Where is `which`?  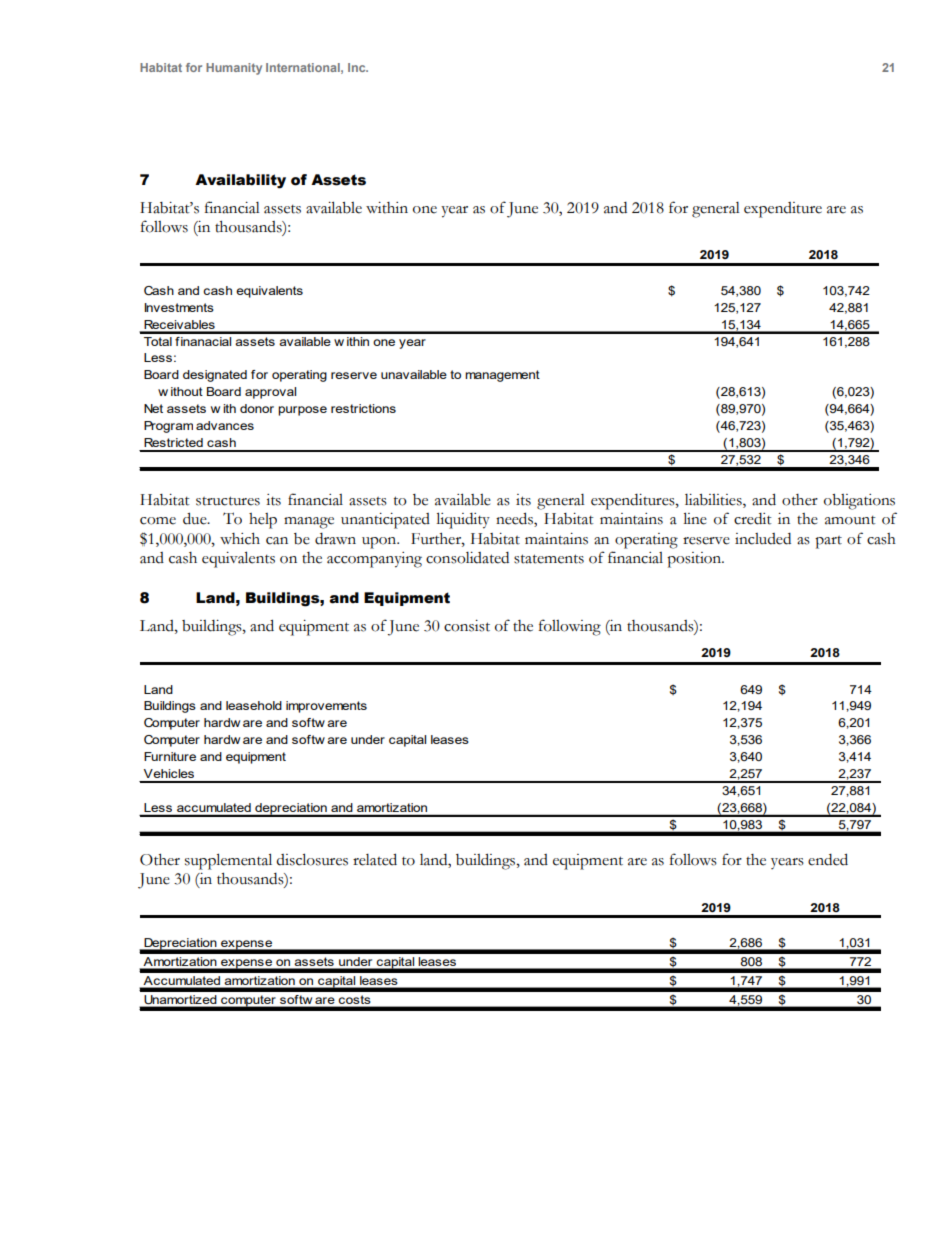 which is located at coordinates (240, 539).
